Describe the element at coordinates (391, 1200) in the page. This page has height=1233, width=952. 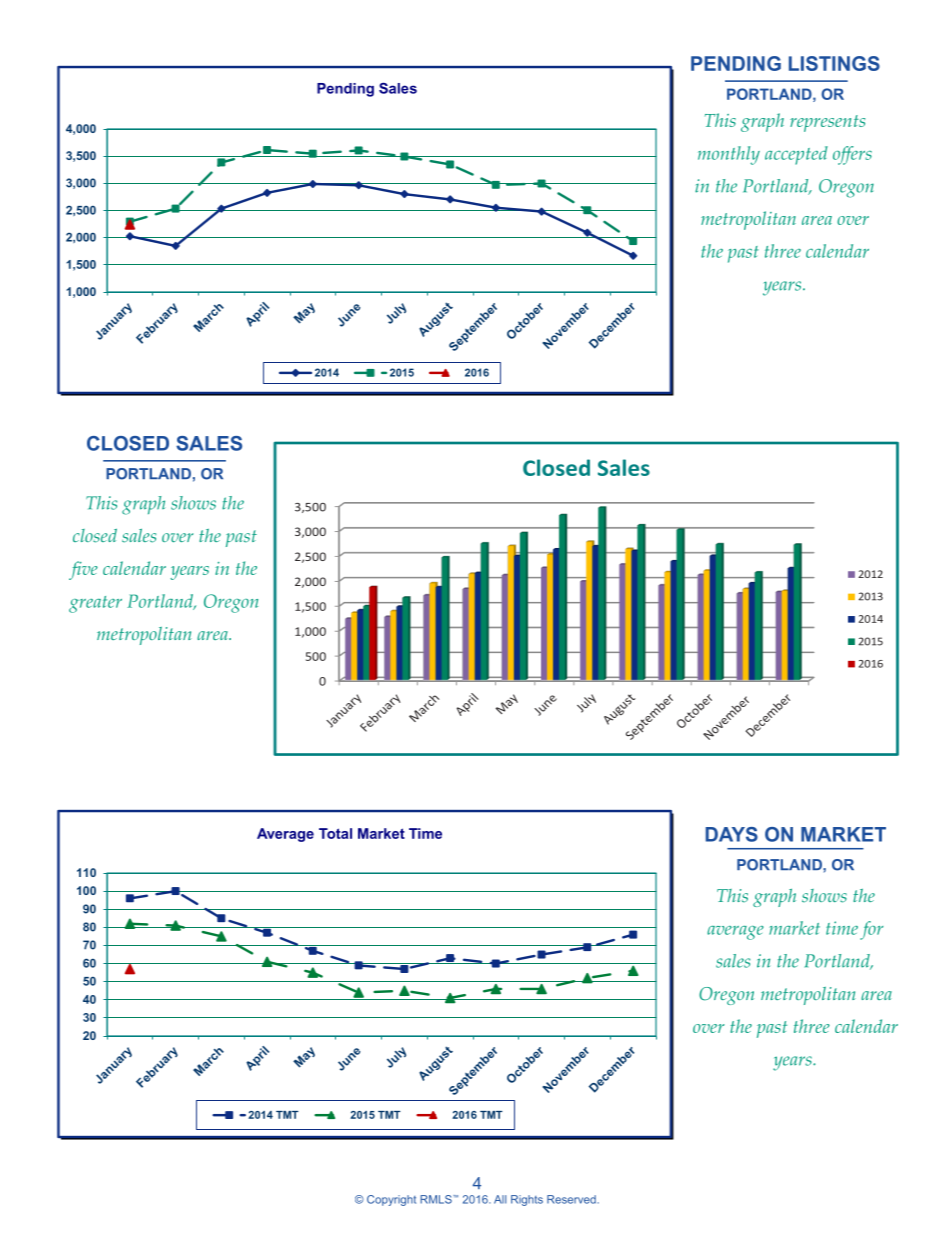
I see `Copyright` at that location.
